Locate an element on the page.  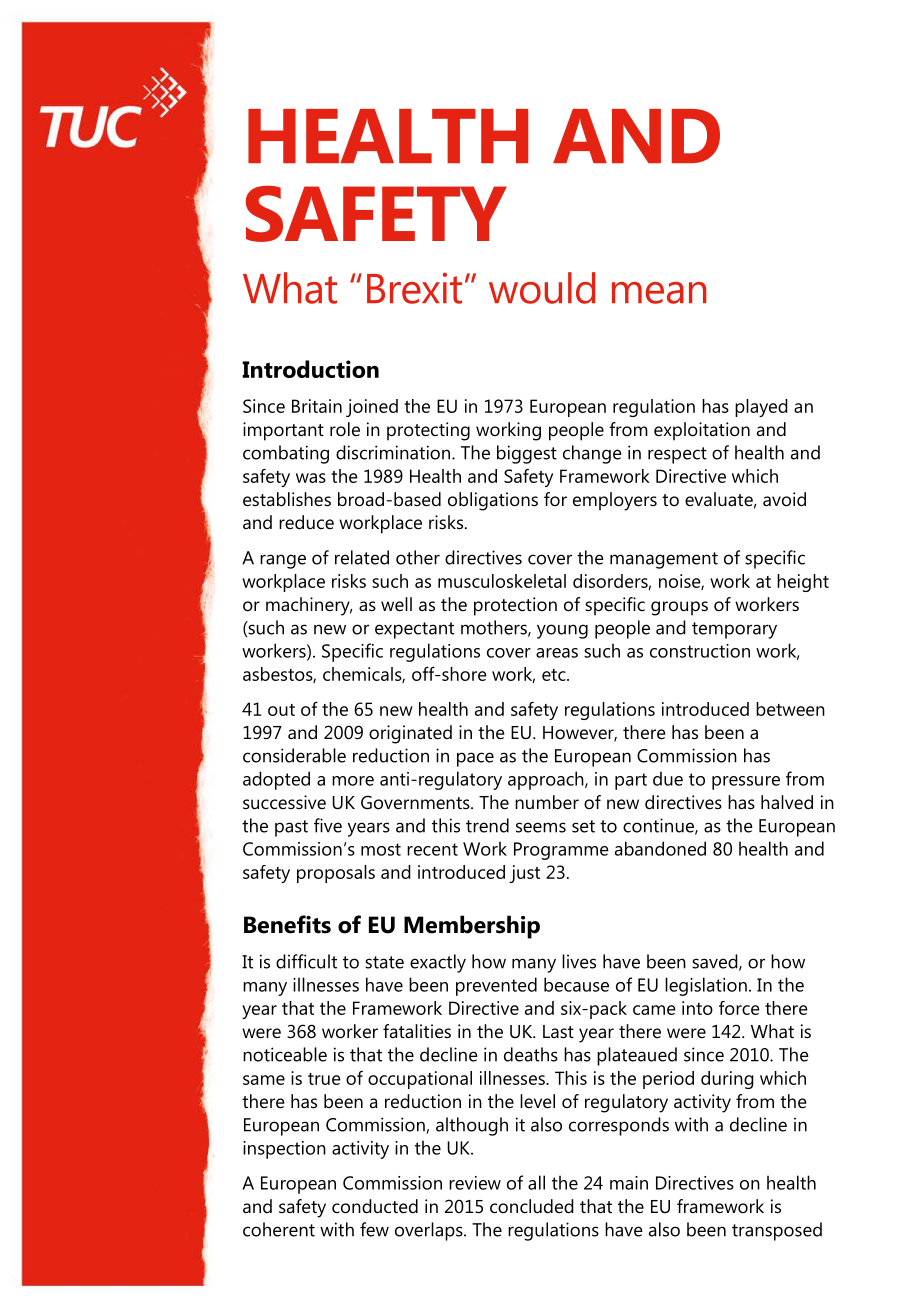
conducted is located at coordinates (375, 1206).
